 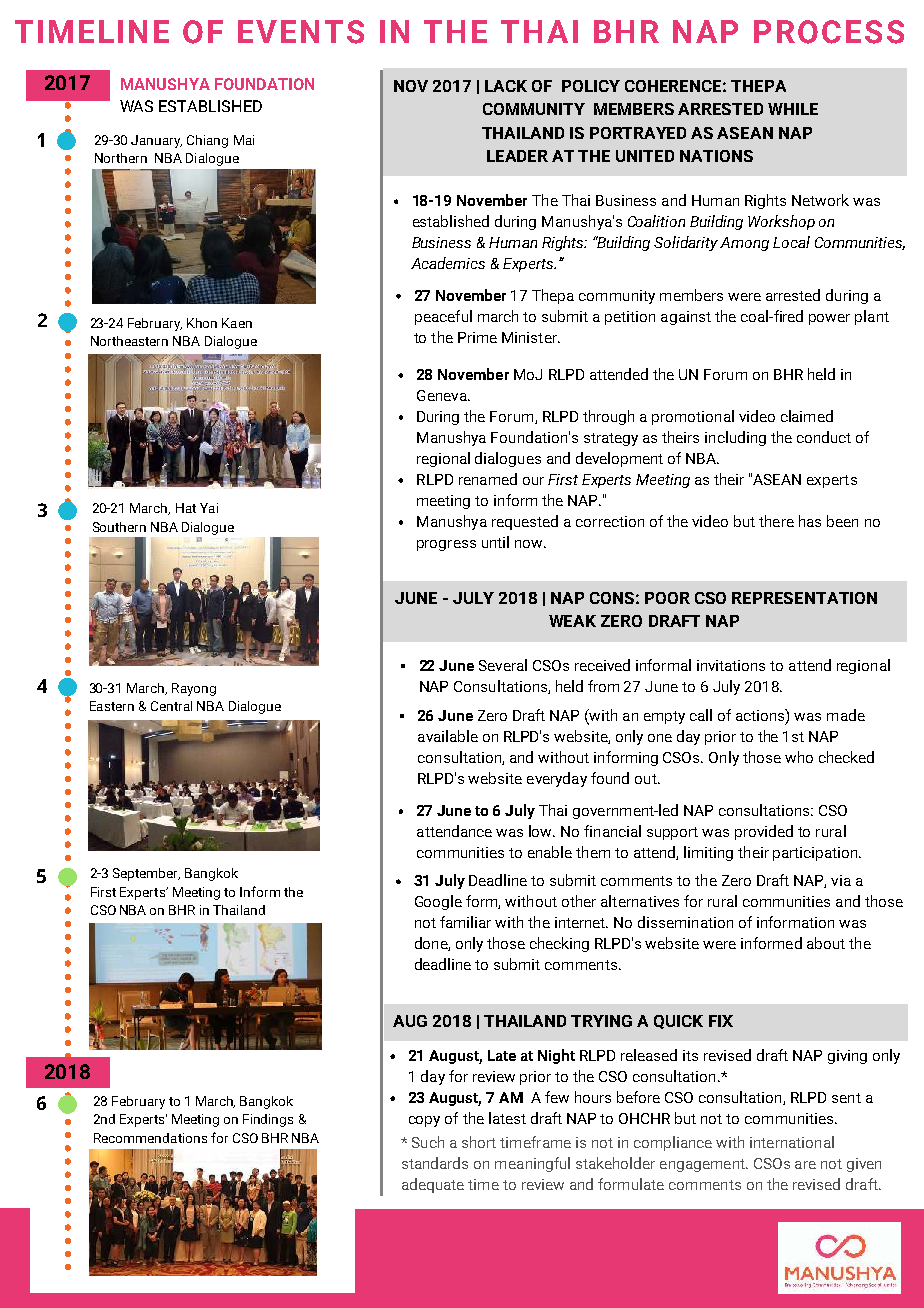 What do you see at coordinates (506, 86) in the page?
I see `LACK` at bounding box center [506, 86].
